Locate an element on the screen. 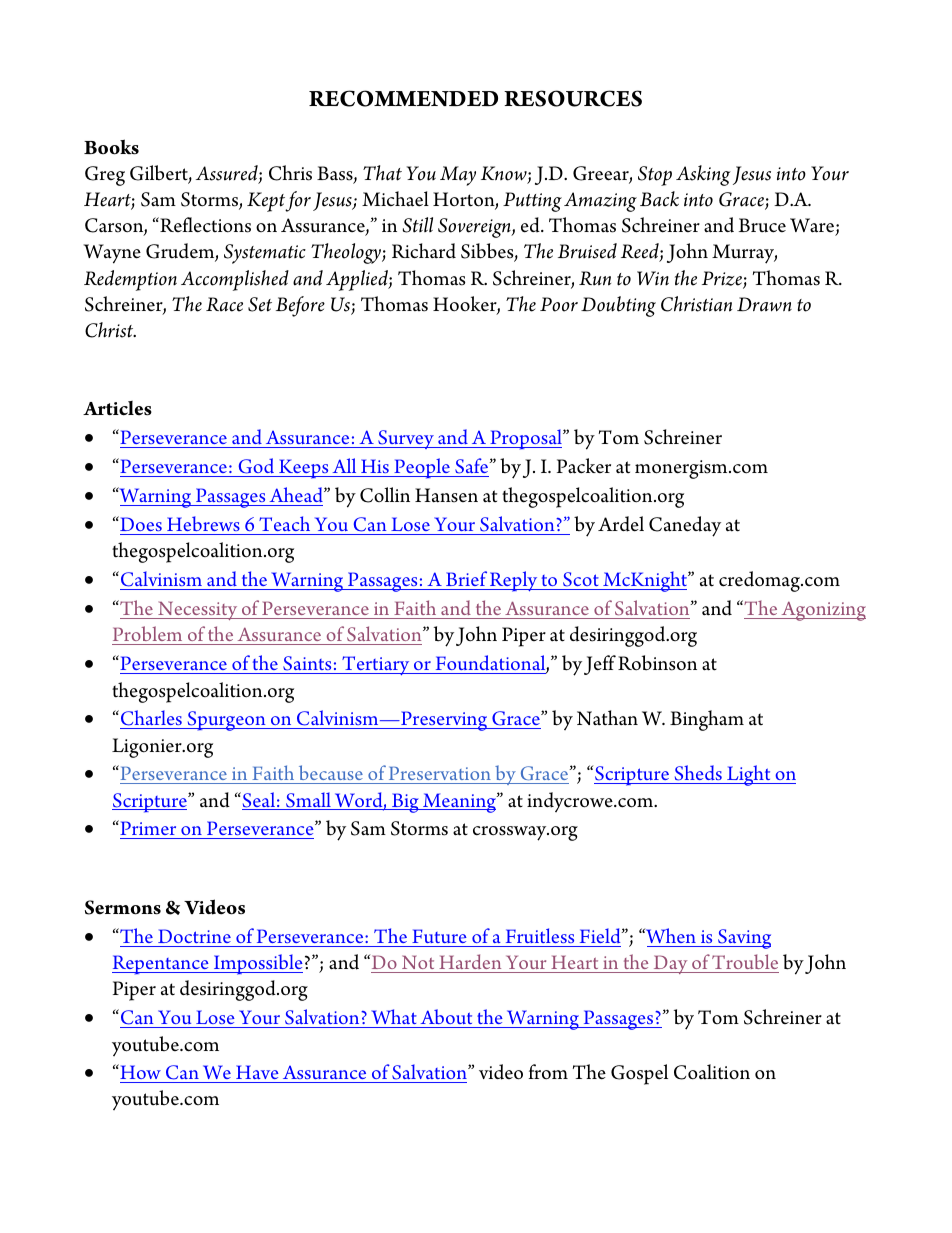 This screenshot has height=1233, width=952. Articles is located at coordinates (117, 408).
